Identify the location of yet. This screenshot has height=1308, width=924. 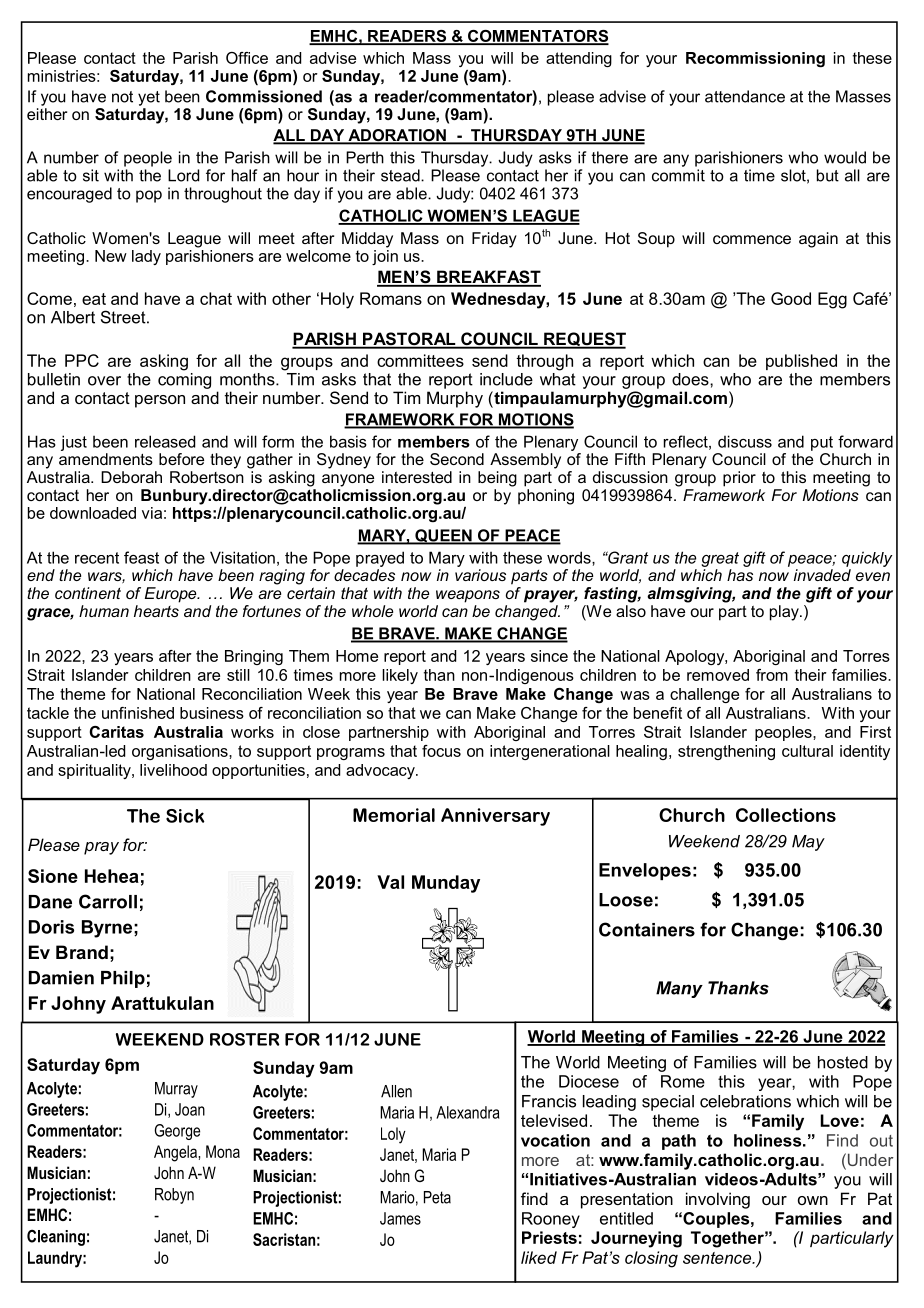
(149, 98).
